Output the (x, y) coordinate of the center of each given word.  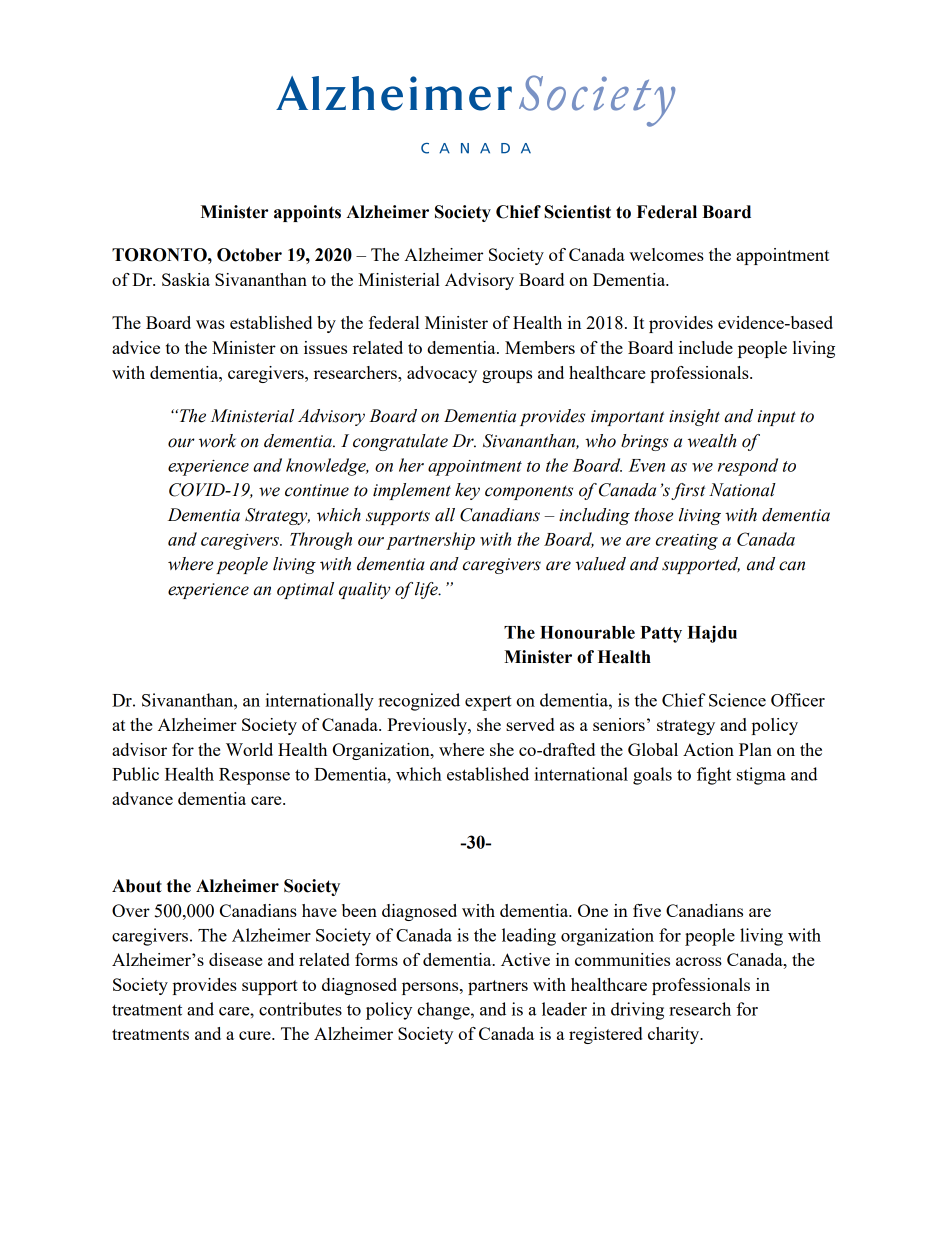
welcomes (666, 254)
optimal (305, 590)
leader (564, 1009)
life (427, 590)
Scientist (577, 212)
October (249, 255)
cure (256, 1035)
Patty (661, 634)
